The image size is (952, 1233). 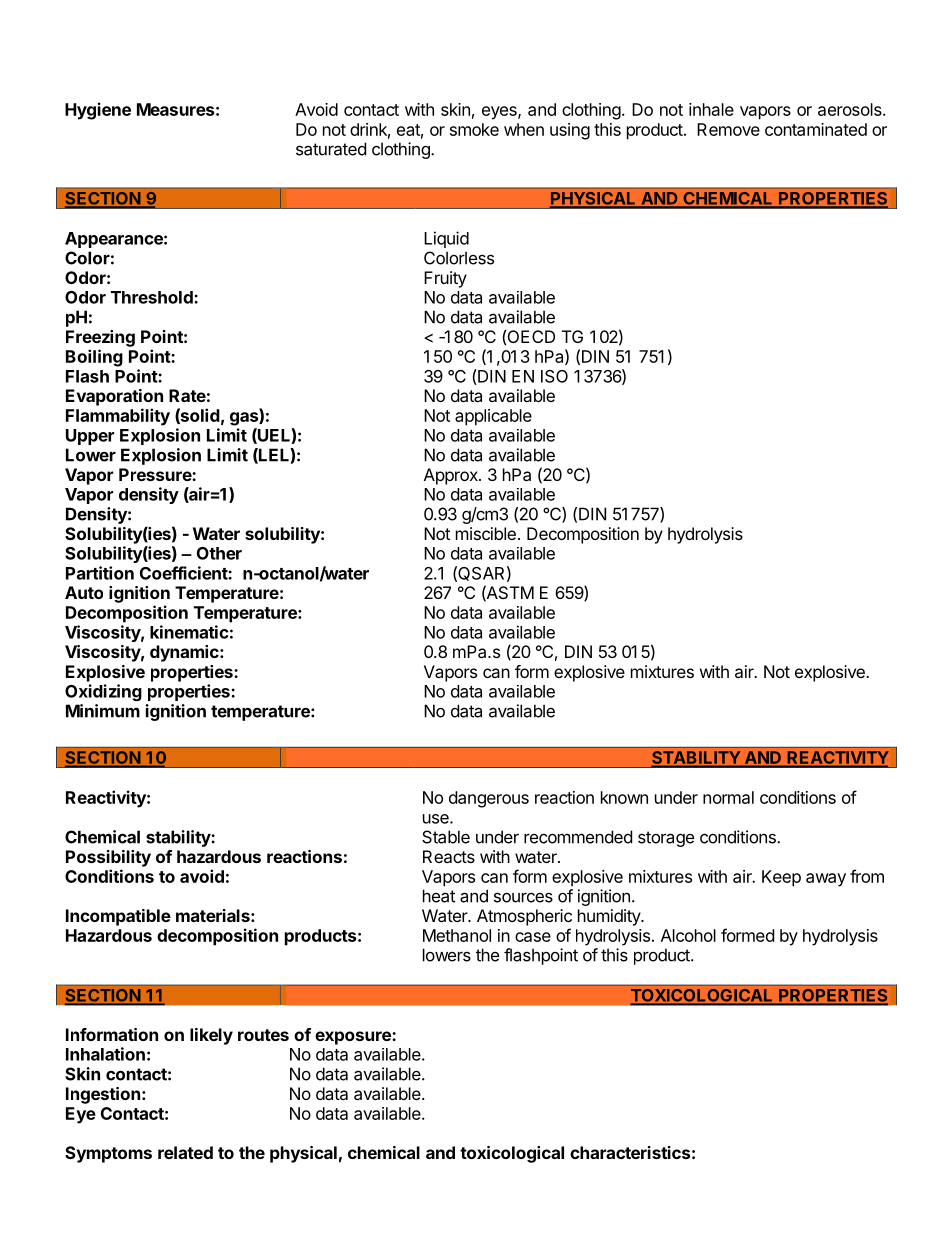 I want to click on Hygiene, so click(x=98, y=111).
